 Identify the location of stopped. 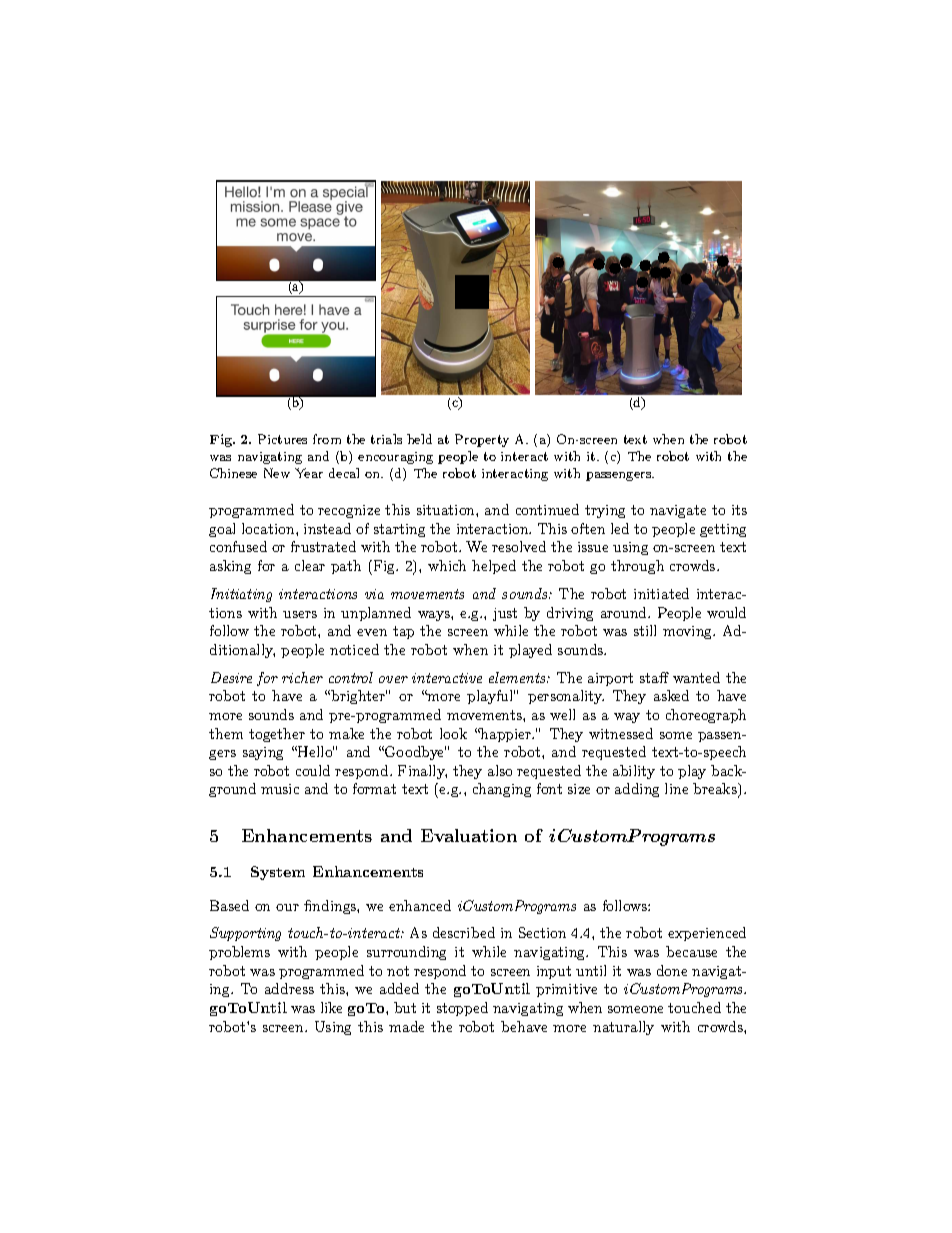
(462, 1009).
